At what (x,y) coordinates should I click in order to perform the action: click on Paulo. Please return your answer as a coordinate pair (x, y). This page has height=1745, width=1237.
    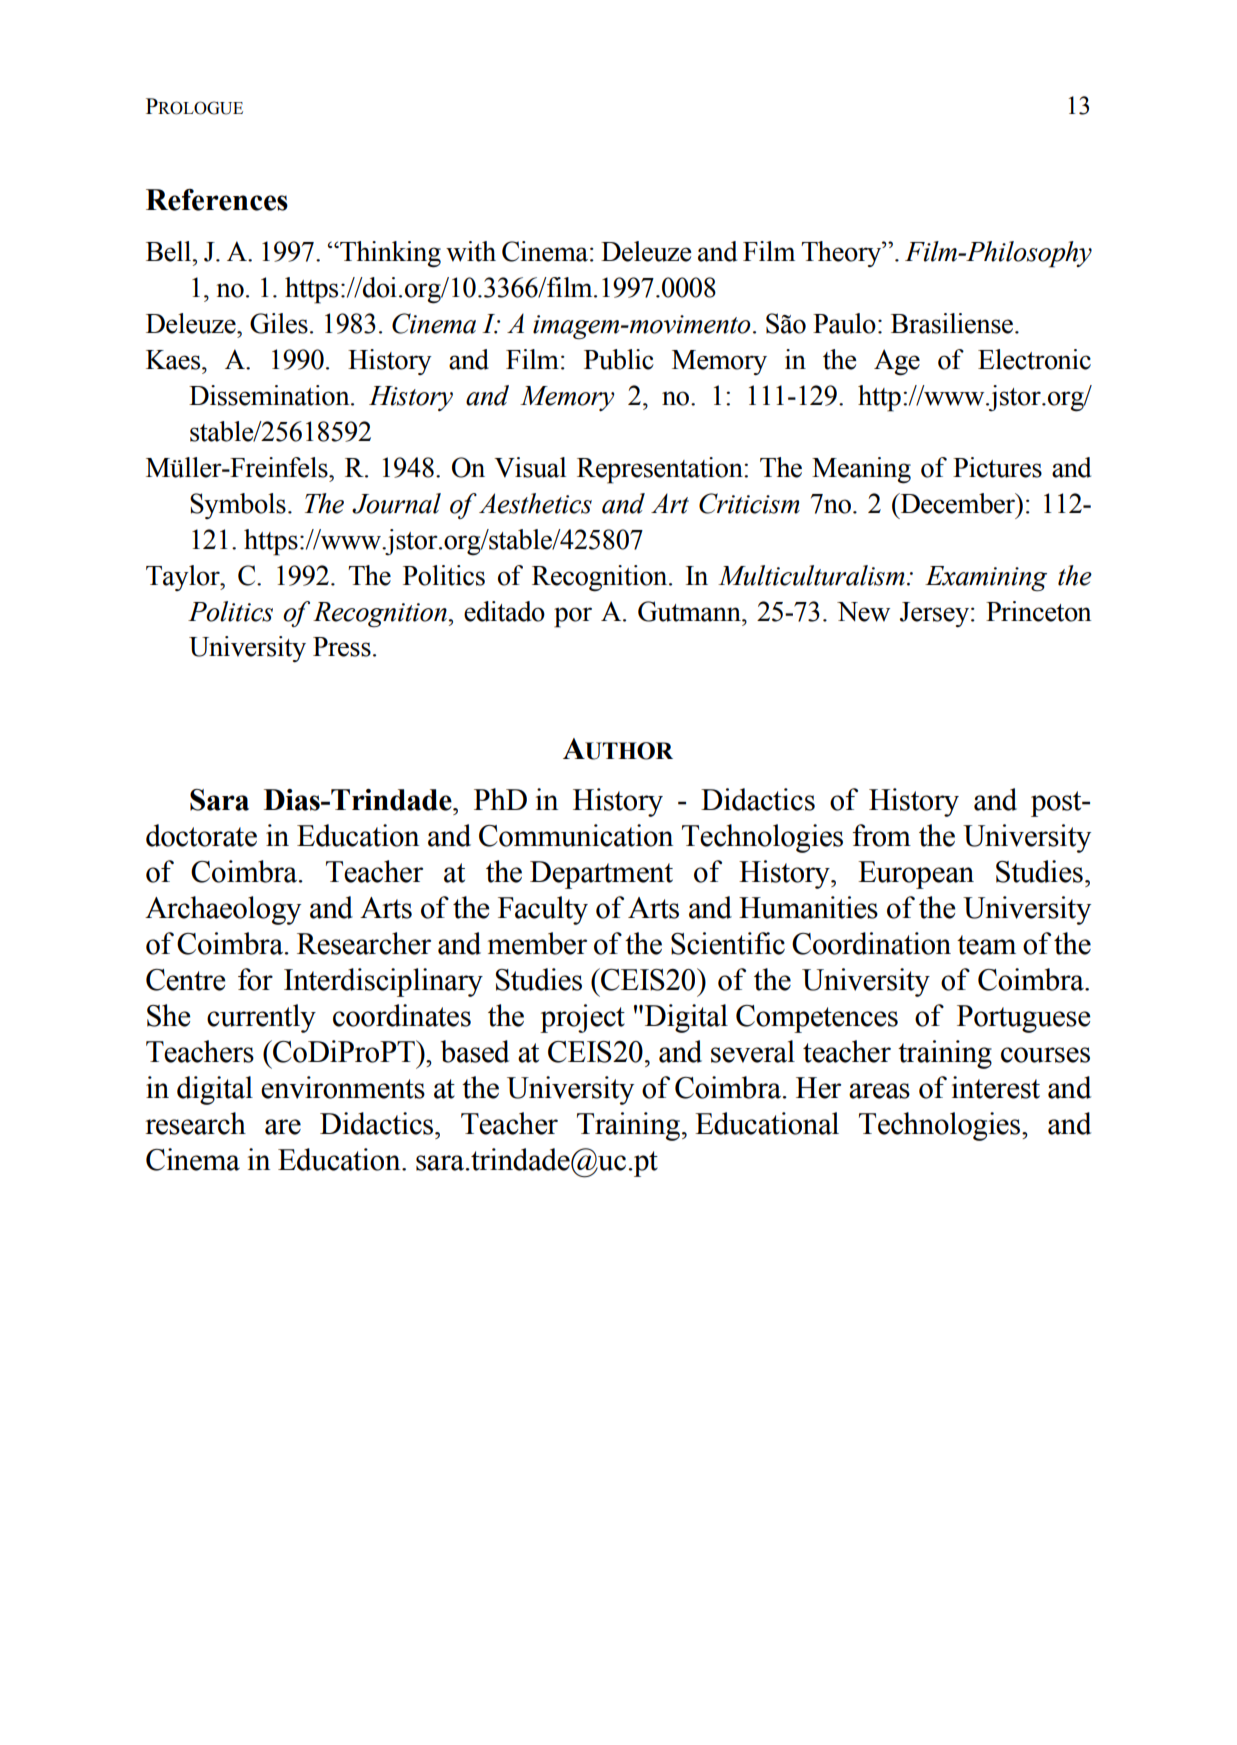
    Looking at the image, I should click on (844, 323).
